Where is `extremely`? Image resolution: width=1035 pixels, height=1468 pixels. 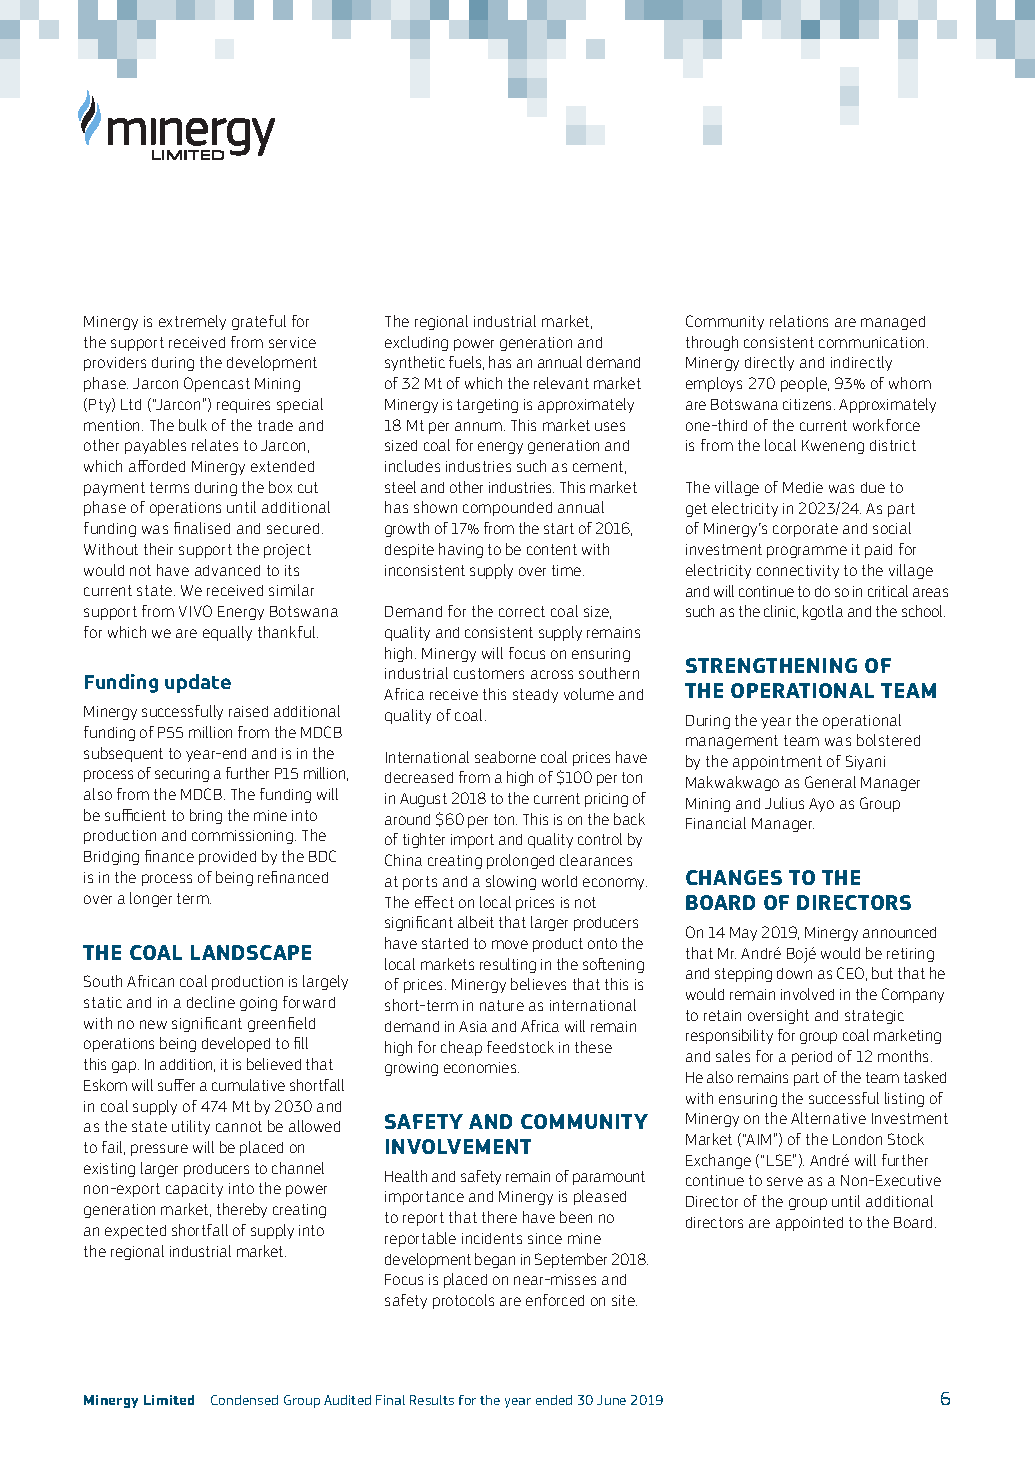
extremely is located at coordinates (192, 322).
